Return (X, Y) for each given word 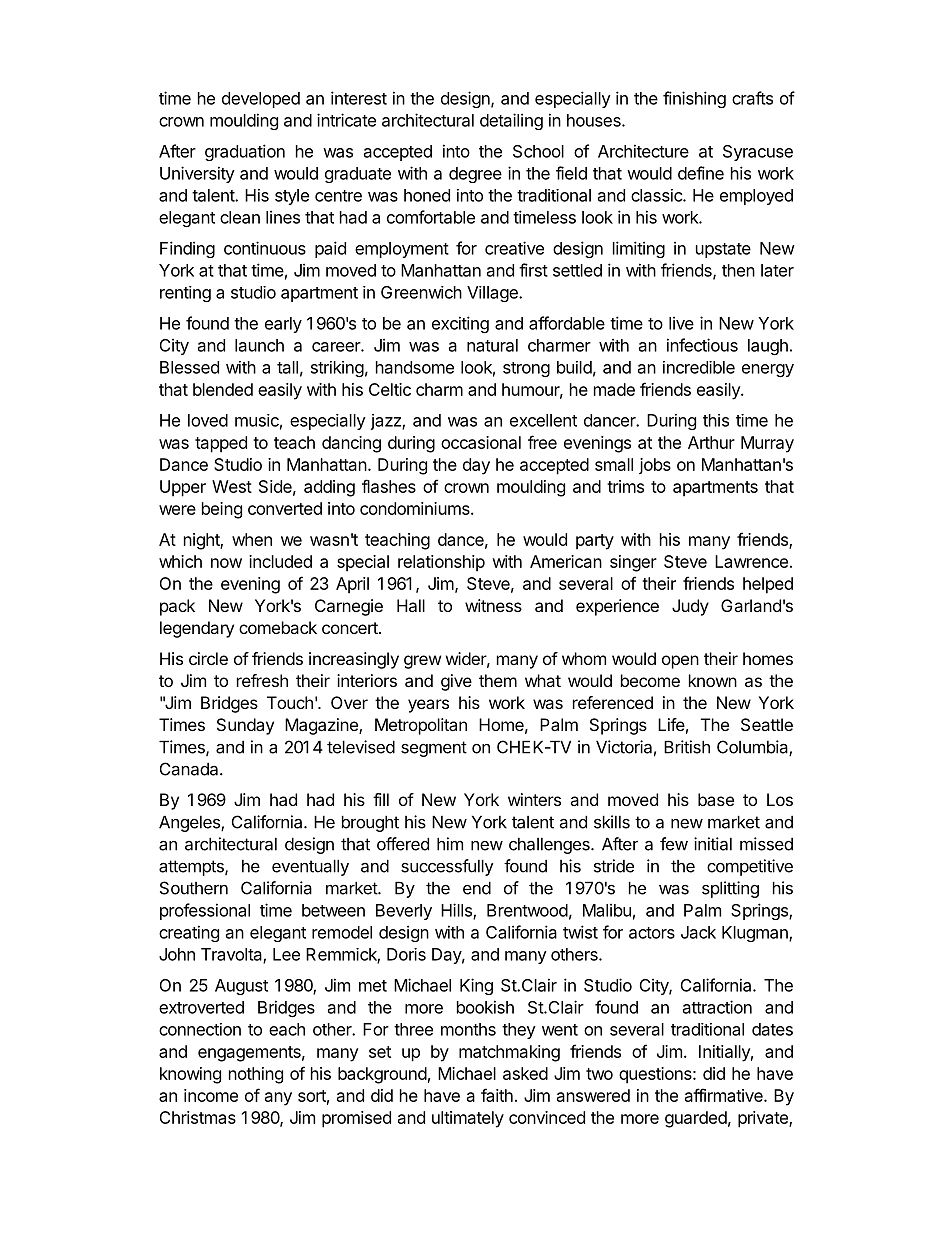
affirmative (725, 1095)
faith (497, 1095)
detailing (511, 121)
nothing (256, 1075)
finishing (694, 99)
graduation (245, 152)
